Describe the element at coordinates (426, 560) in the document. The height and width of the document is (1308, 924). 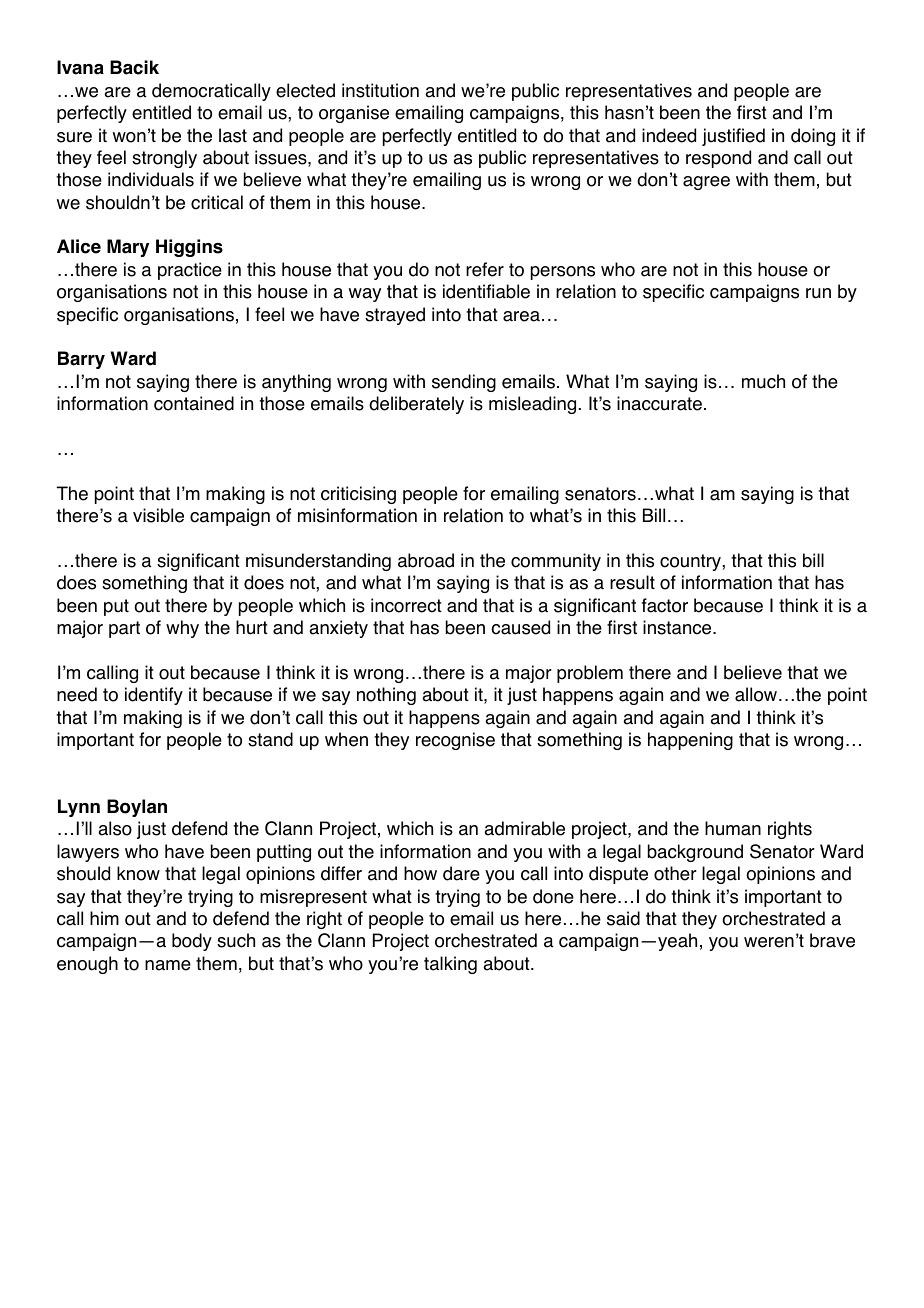
I see `abroad` at that location.
